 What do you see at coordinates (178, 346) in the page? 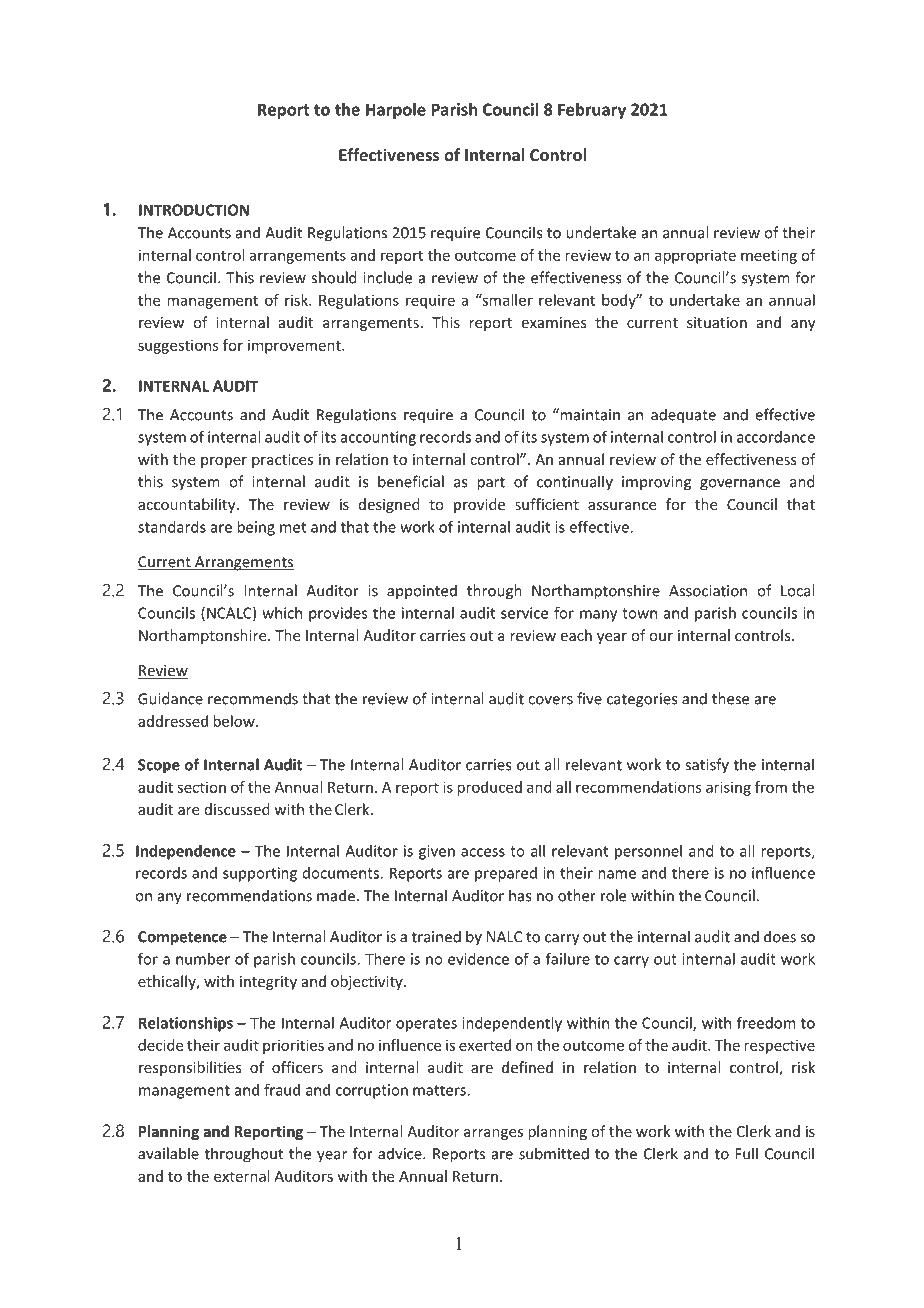
I see `suggestions` at bounding box center [178, 346].
